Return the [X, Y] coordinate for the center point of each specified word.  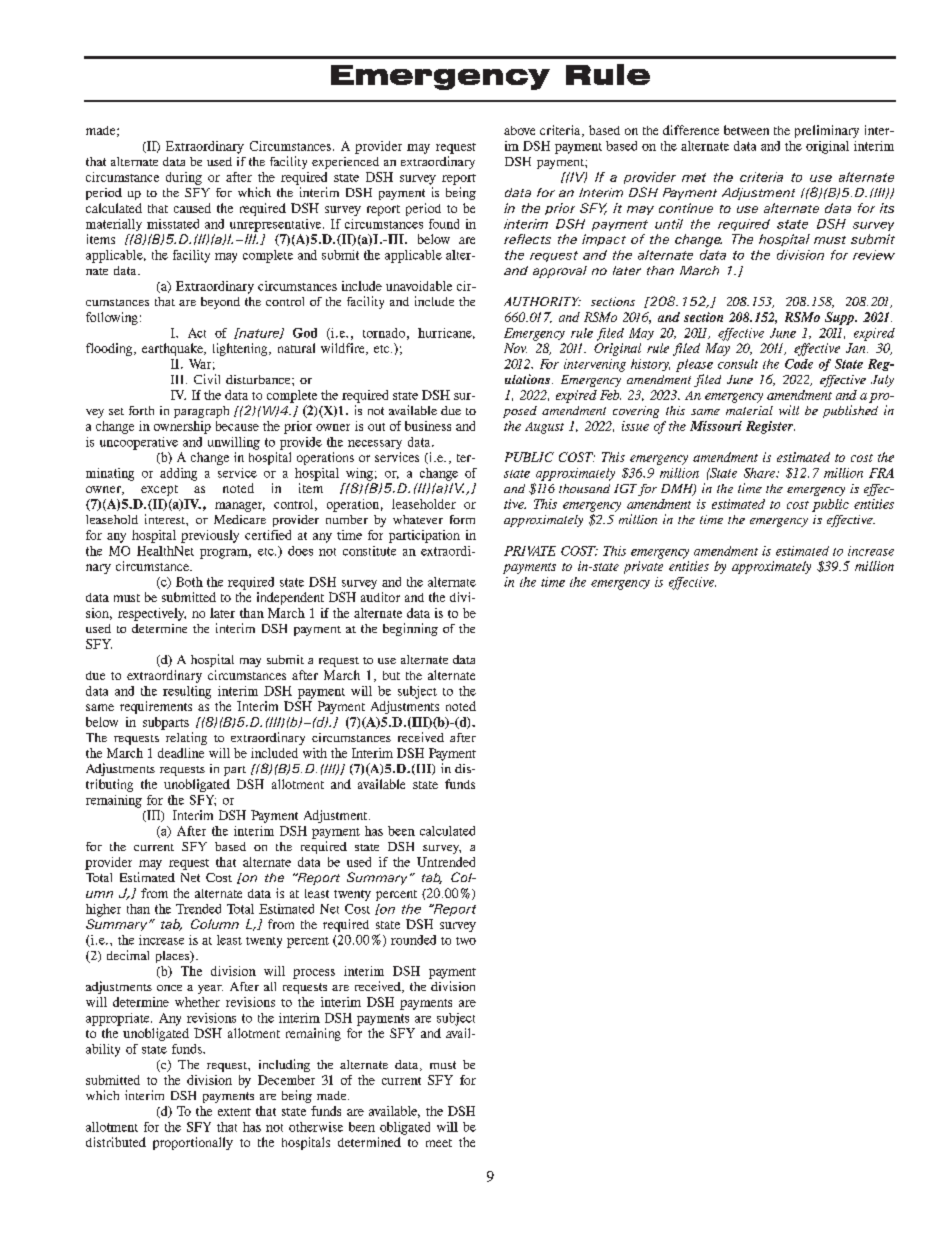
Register [770, 427]
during [184, 178]
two [466, 941]
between [746, 130]
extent [234, 1112]
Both [189, 582]
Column [215, 924]
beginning [410, 629]
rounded [413, 940]
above [519, 130]
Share [760, 473]
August [544, 428]
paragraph [201, 412]
